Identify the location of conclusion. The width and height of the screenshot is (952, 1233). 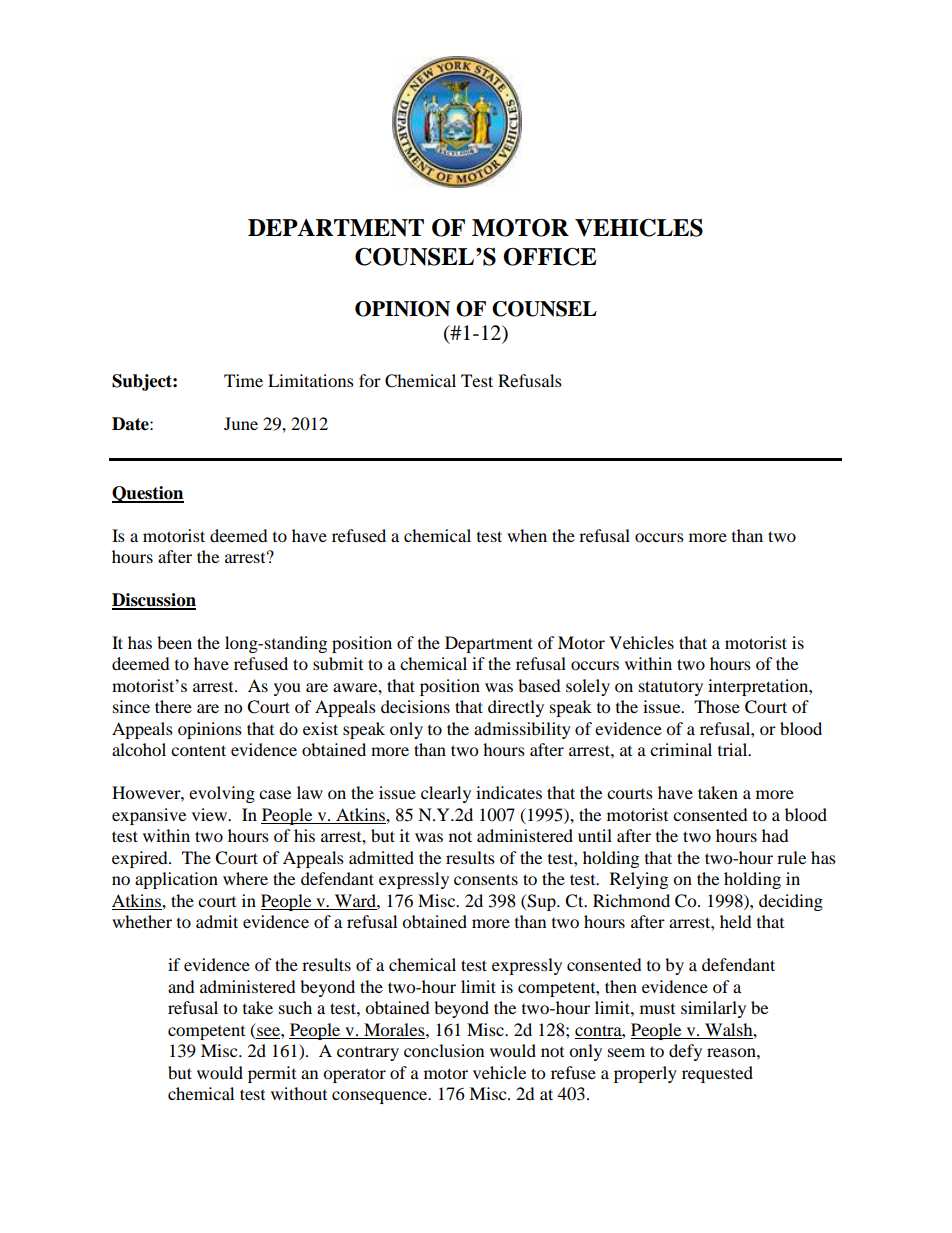
(444, 1050).
